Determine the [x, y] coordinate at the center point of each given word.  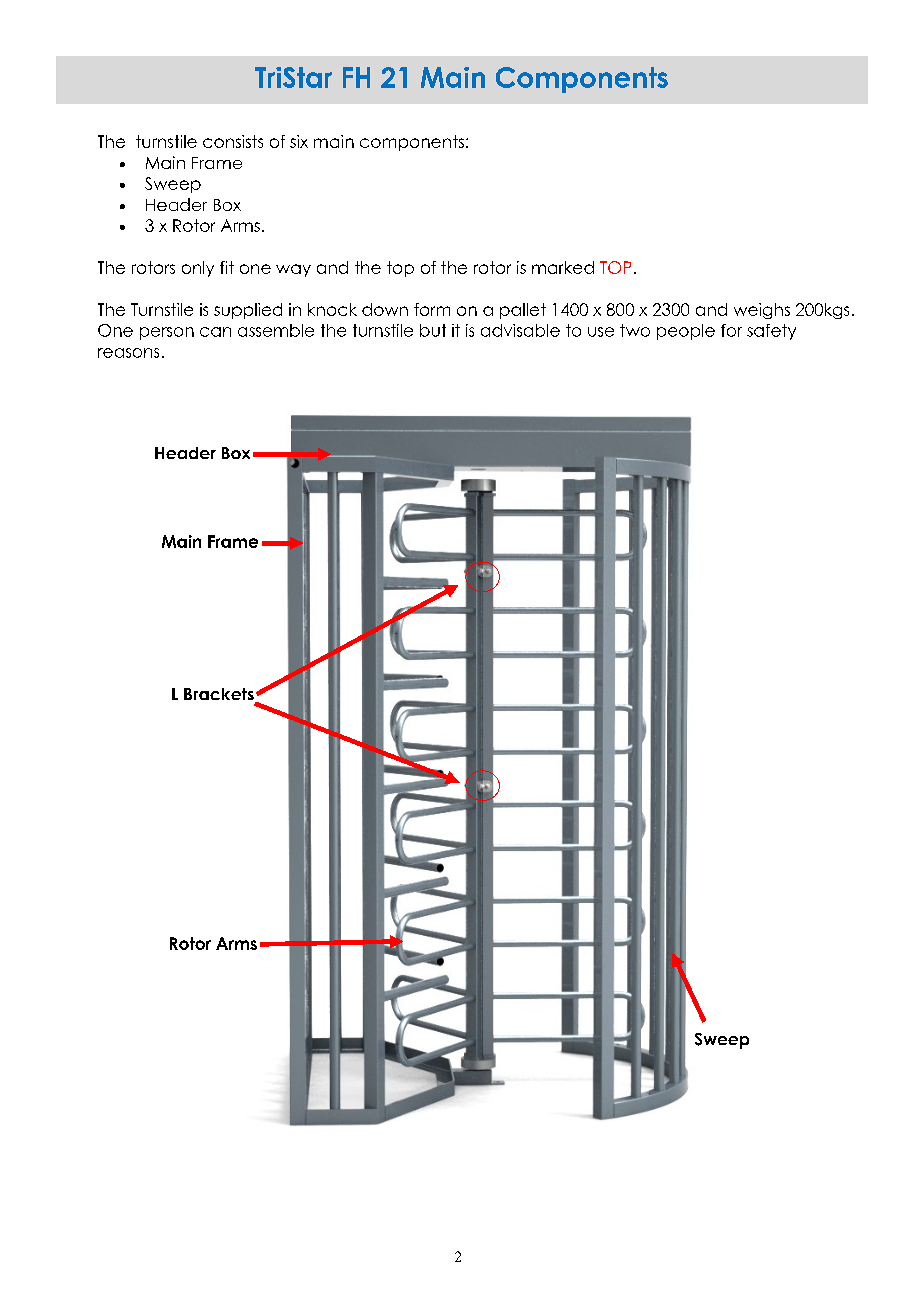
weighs [762, 311]
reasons [128, 353]
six [299, 141]
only [198, 269]
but [433, 330]
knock [332, 309]
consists [233, 141]
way [293, 270]
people [686, 332]
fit [227, 267]
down [385, 309]
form [432, 309]
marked [563, 267]
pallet [523, 311]
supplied [248, 311]
